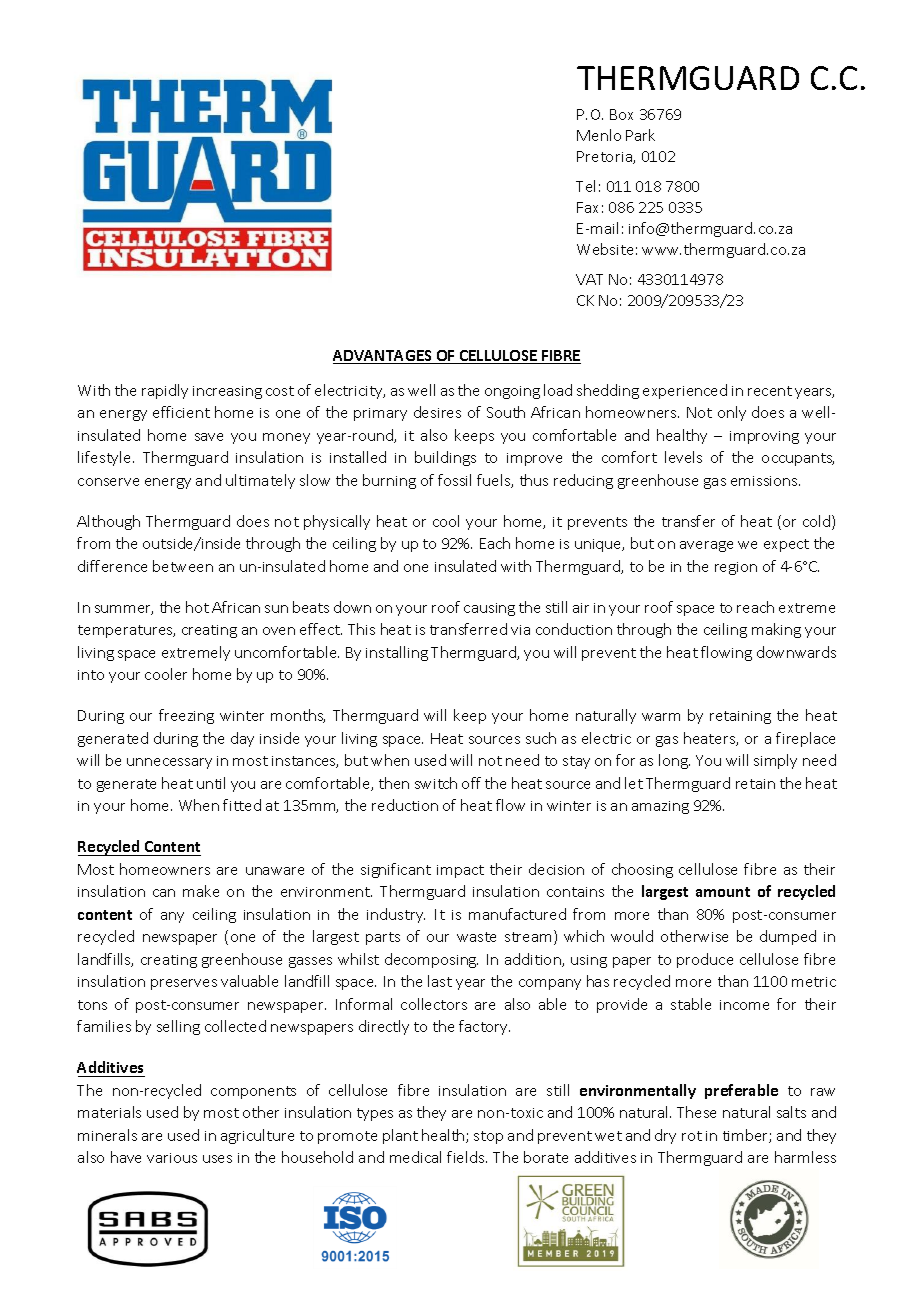  Describe the element at coordinates (172, 1158) in the page. I see `various` at that location.
